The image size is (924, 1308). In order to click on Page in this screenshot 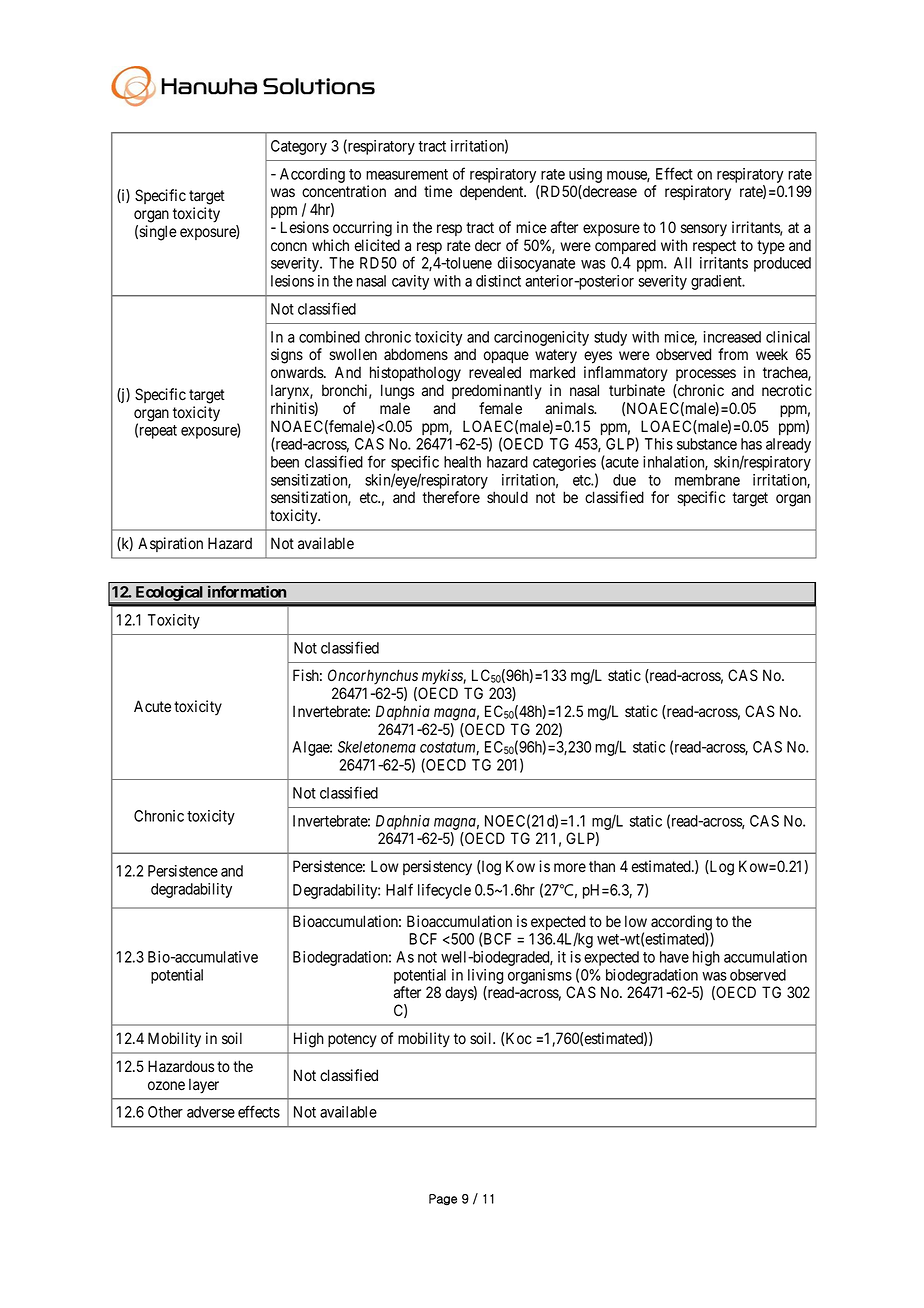, I will do `click(443, 1200)`.
